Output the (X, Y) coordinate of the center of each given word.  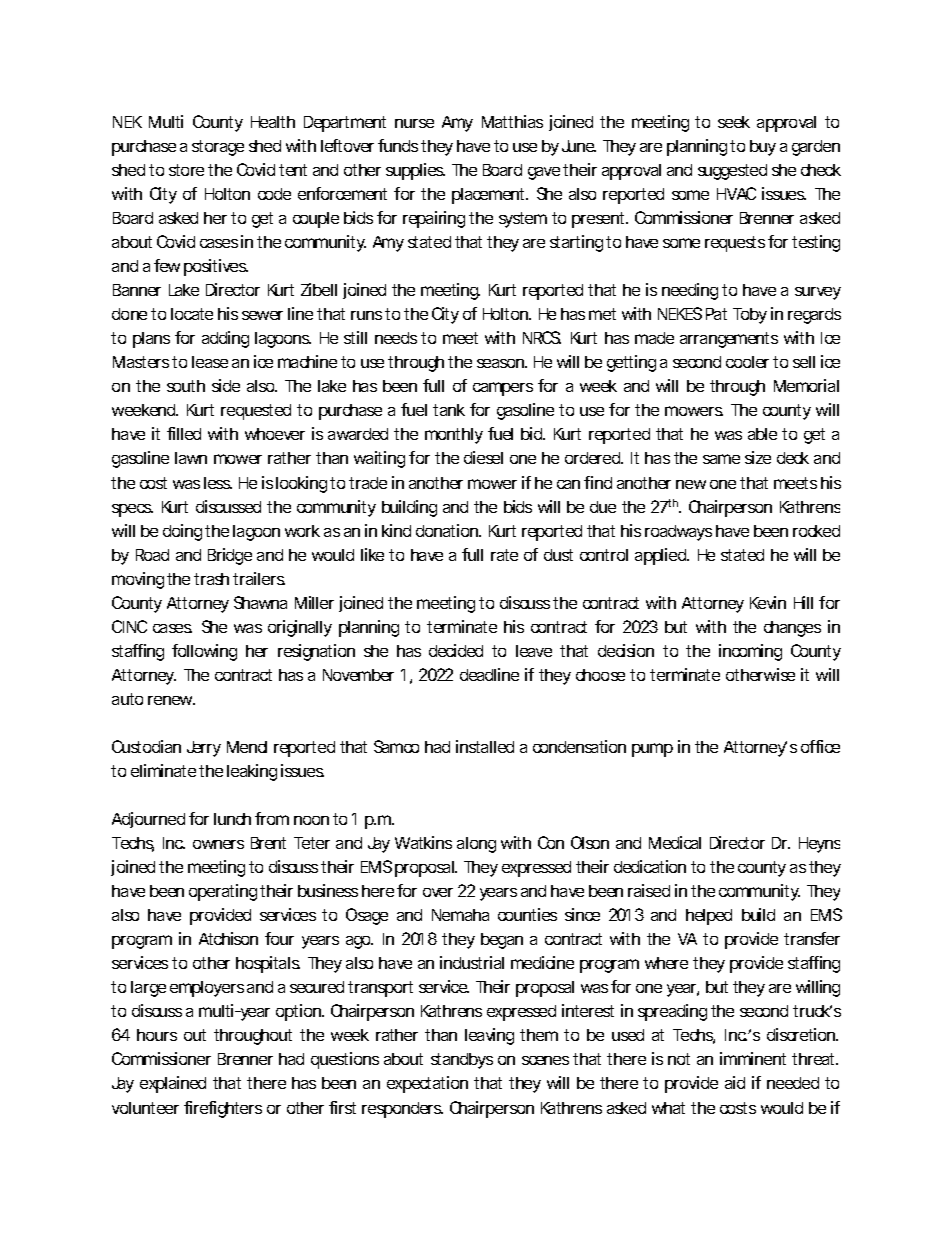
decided (456, 650)
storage (218, 148)
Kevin (768, 602)
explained (173, 1084)
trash (211, 579)
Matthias (512, 121)
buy (763, 148)
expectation (427, 1084)
